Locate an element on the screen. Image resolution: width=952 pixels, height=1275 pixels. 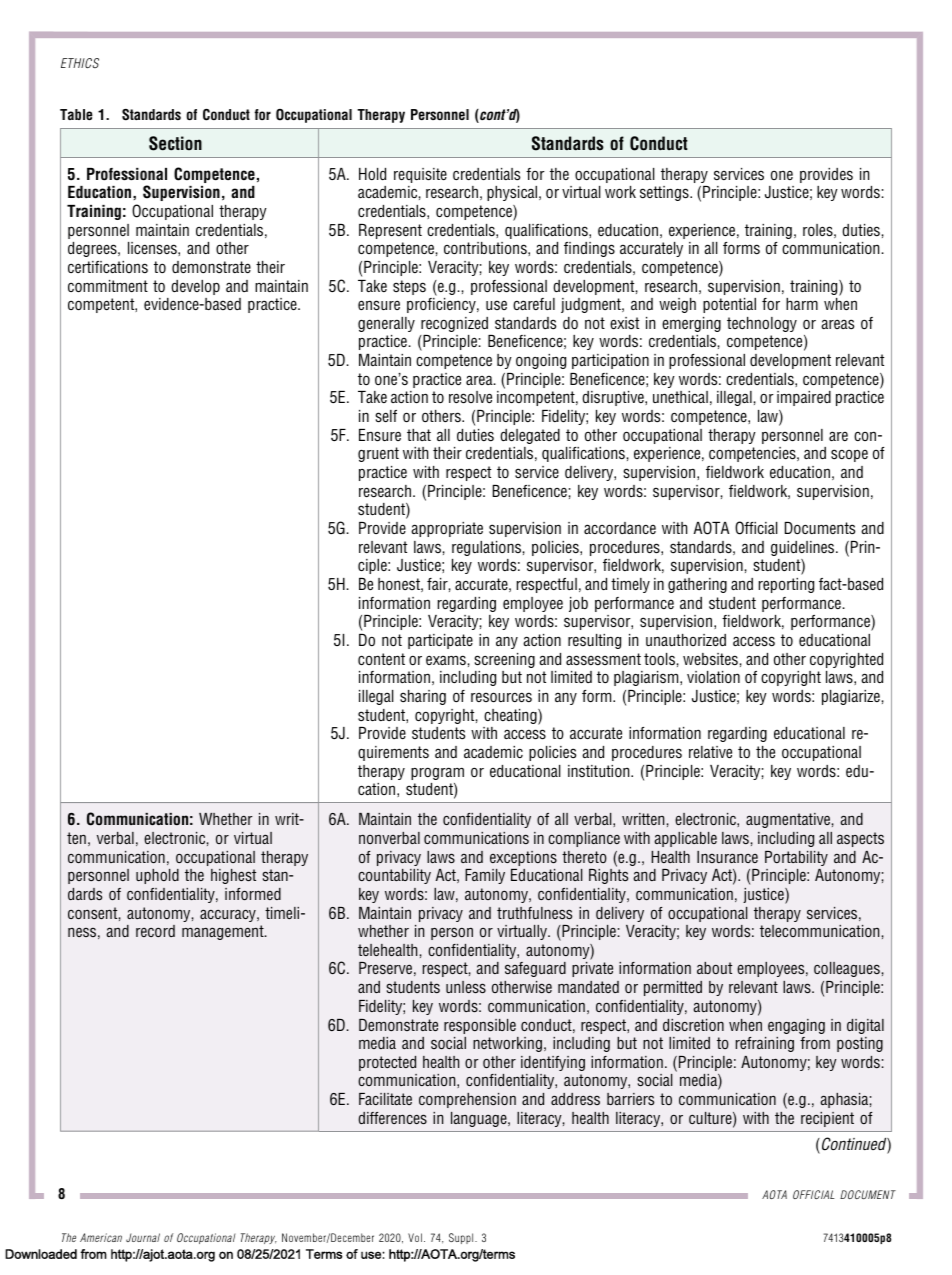
unless is located at coordinates (466, 987).
